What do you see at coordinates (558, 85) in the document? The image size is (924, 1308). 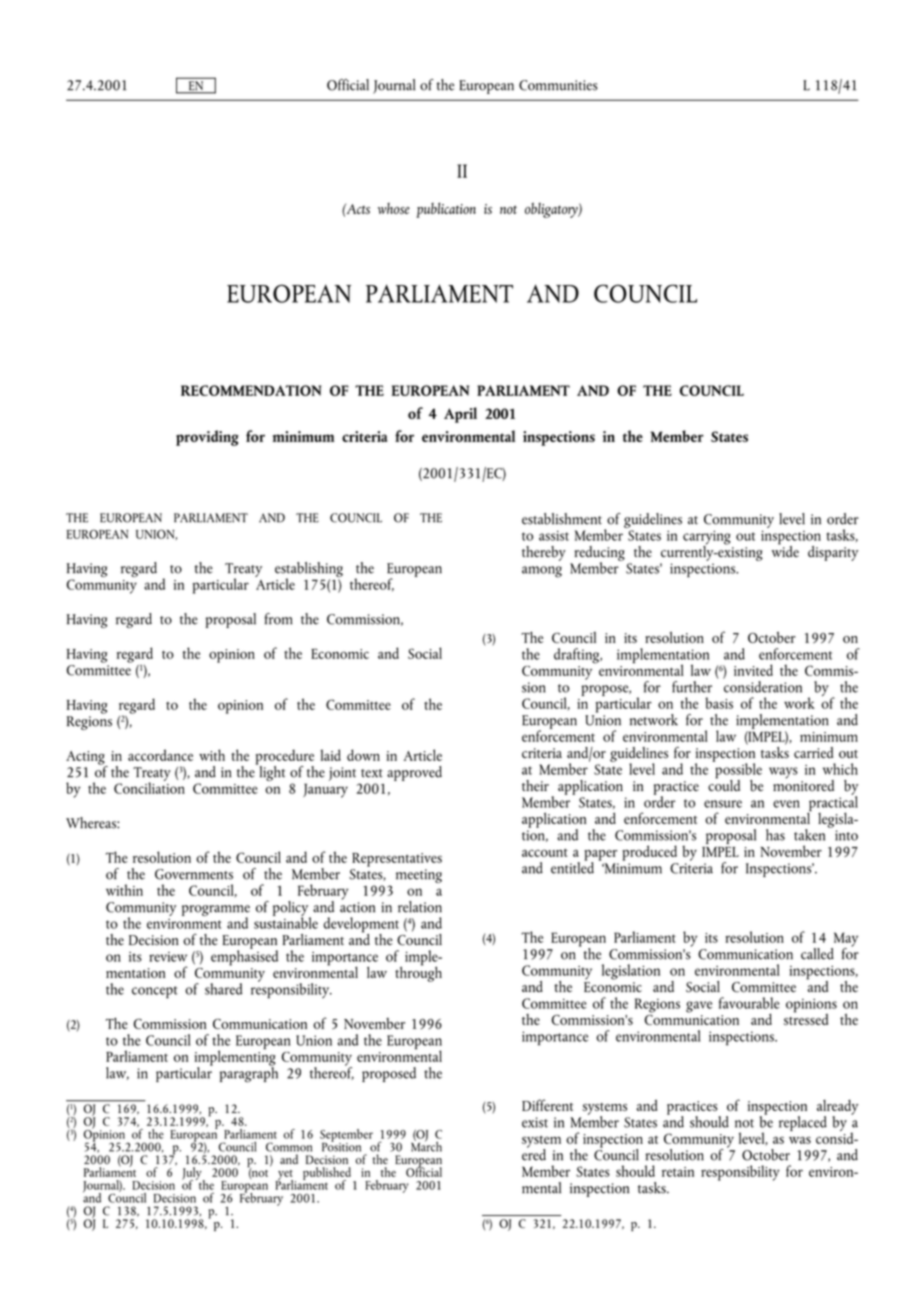 I see `Communities` at bounding box center [558, 85].
